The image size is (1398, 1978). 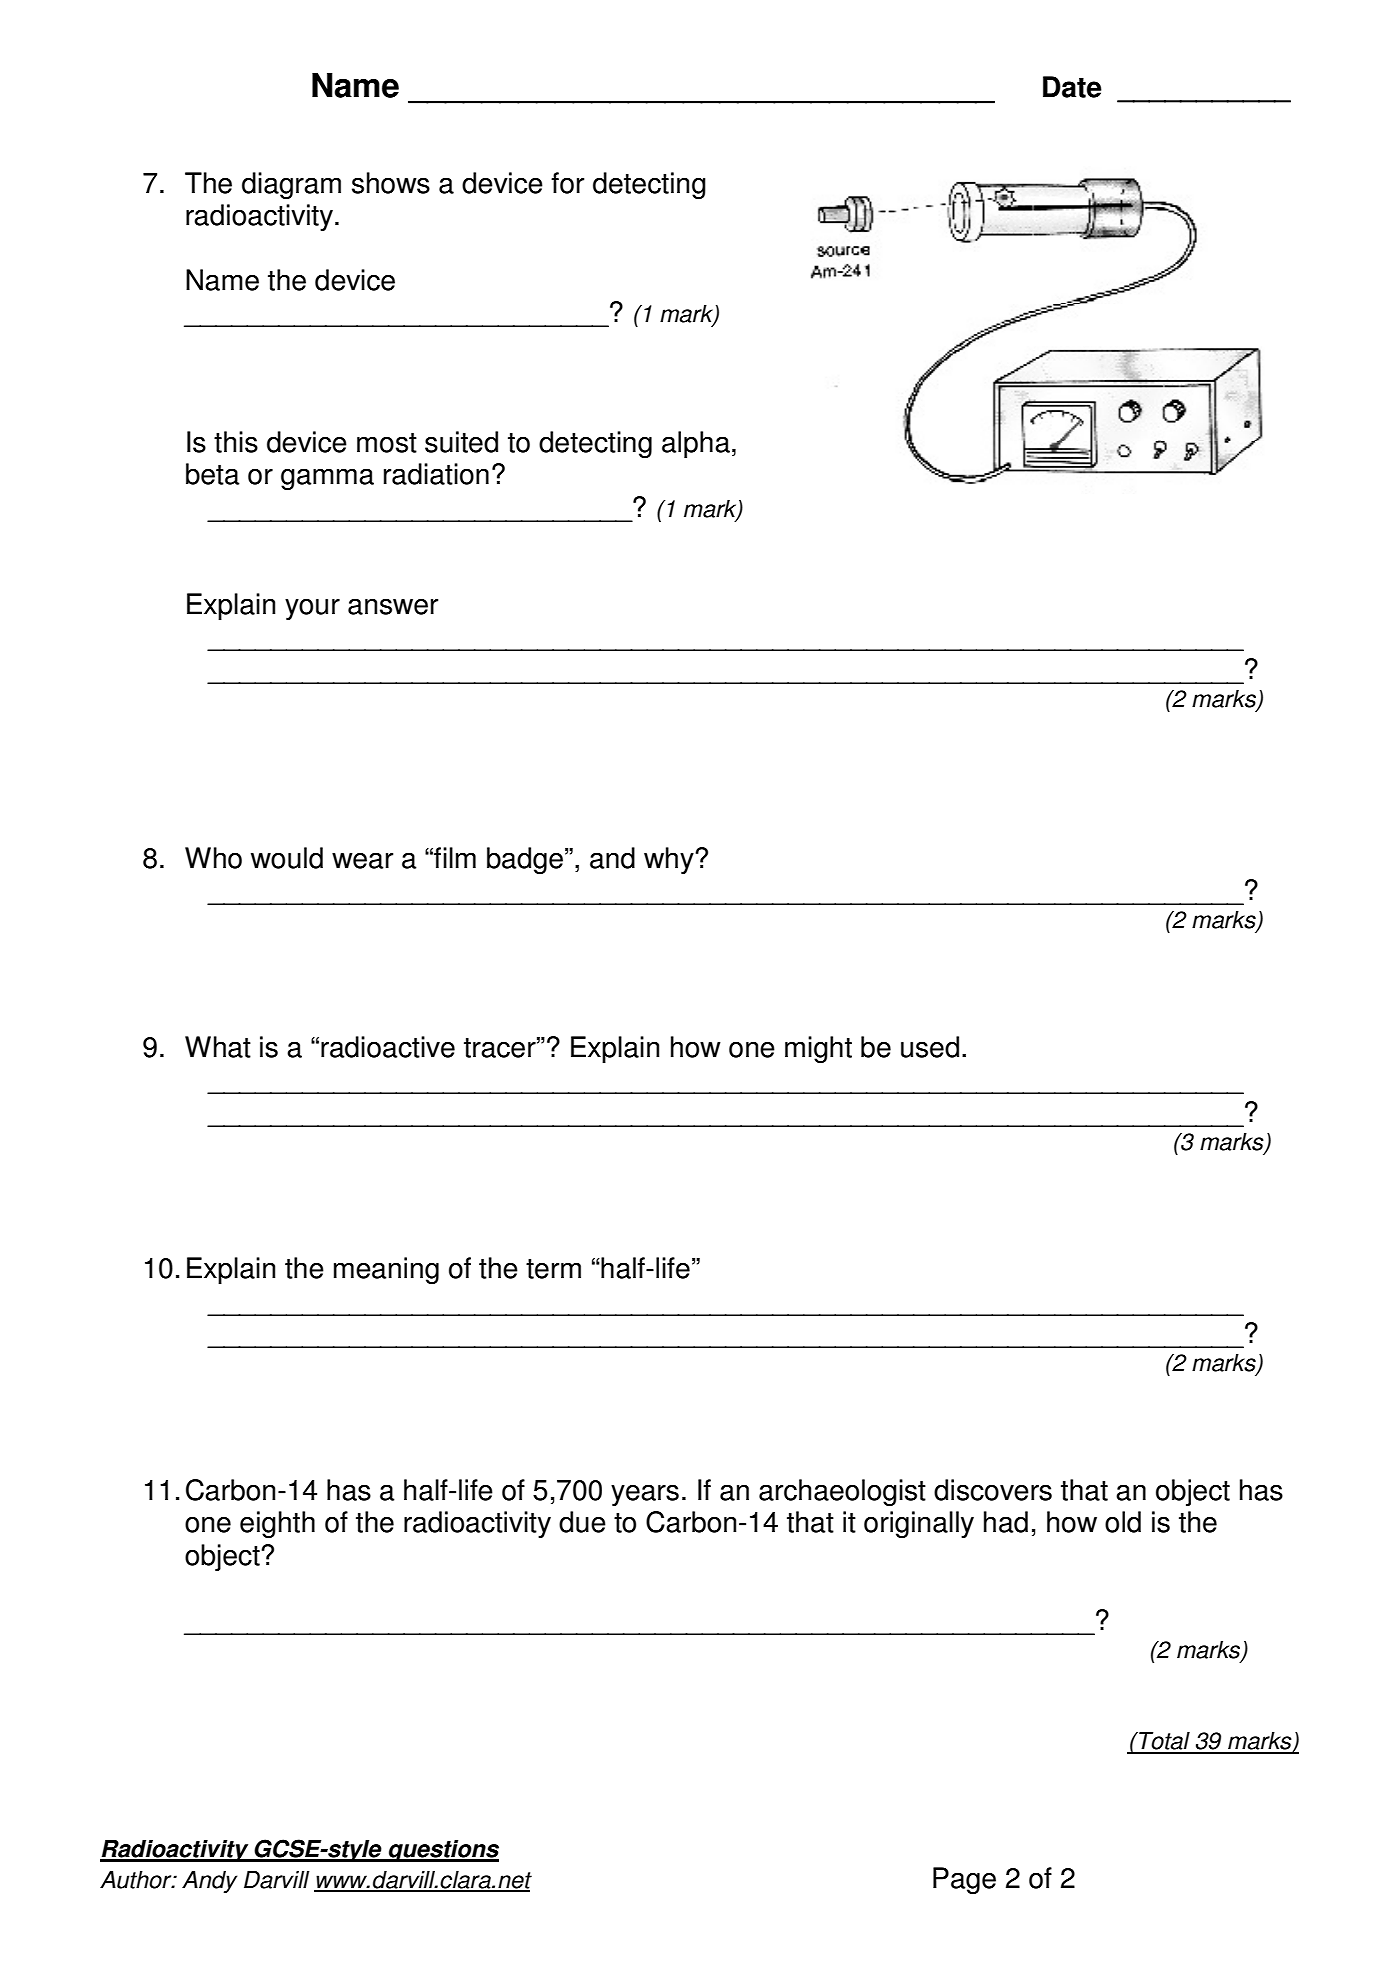 What do you see at coordinates (567, 183) in the image?
I see `for` at bounding box center [567, 183].
